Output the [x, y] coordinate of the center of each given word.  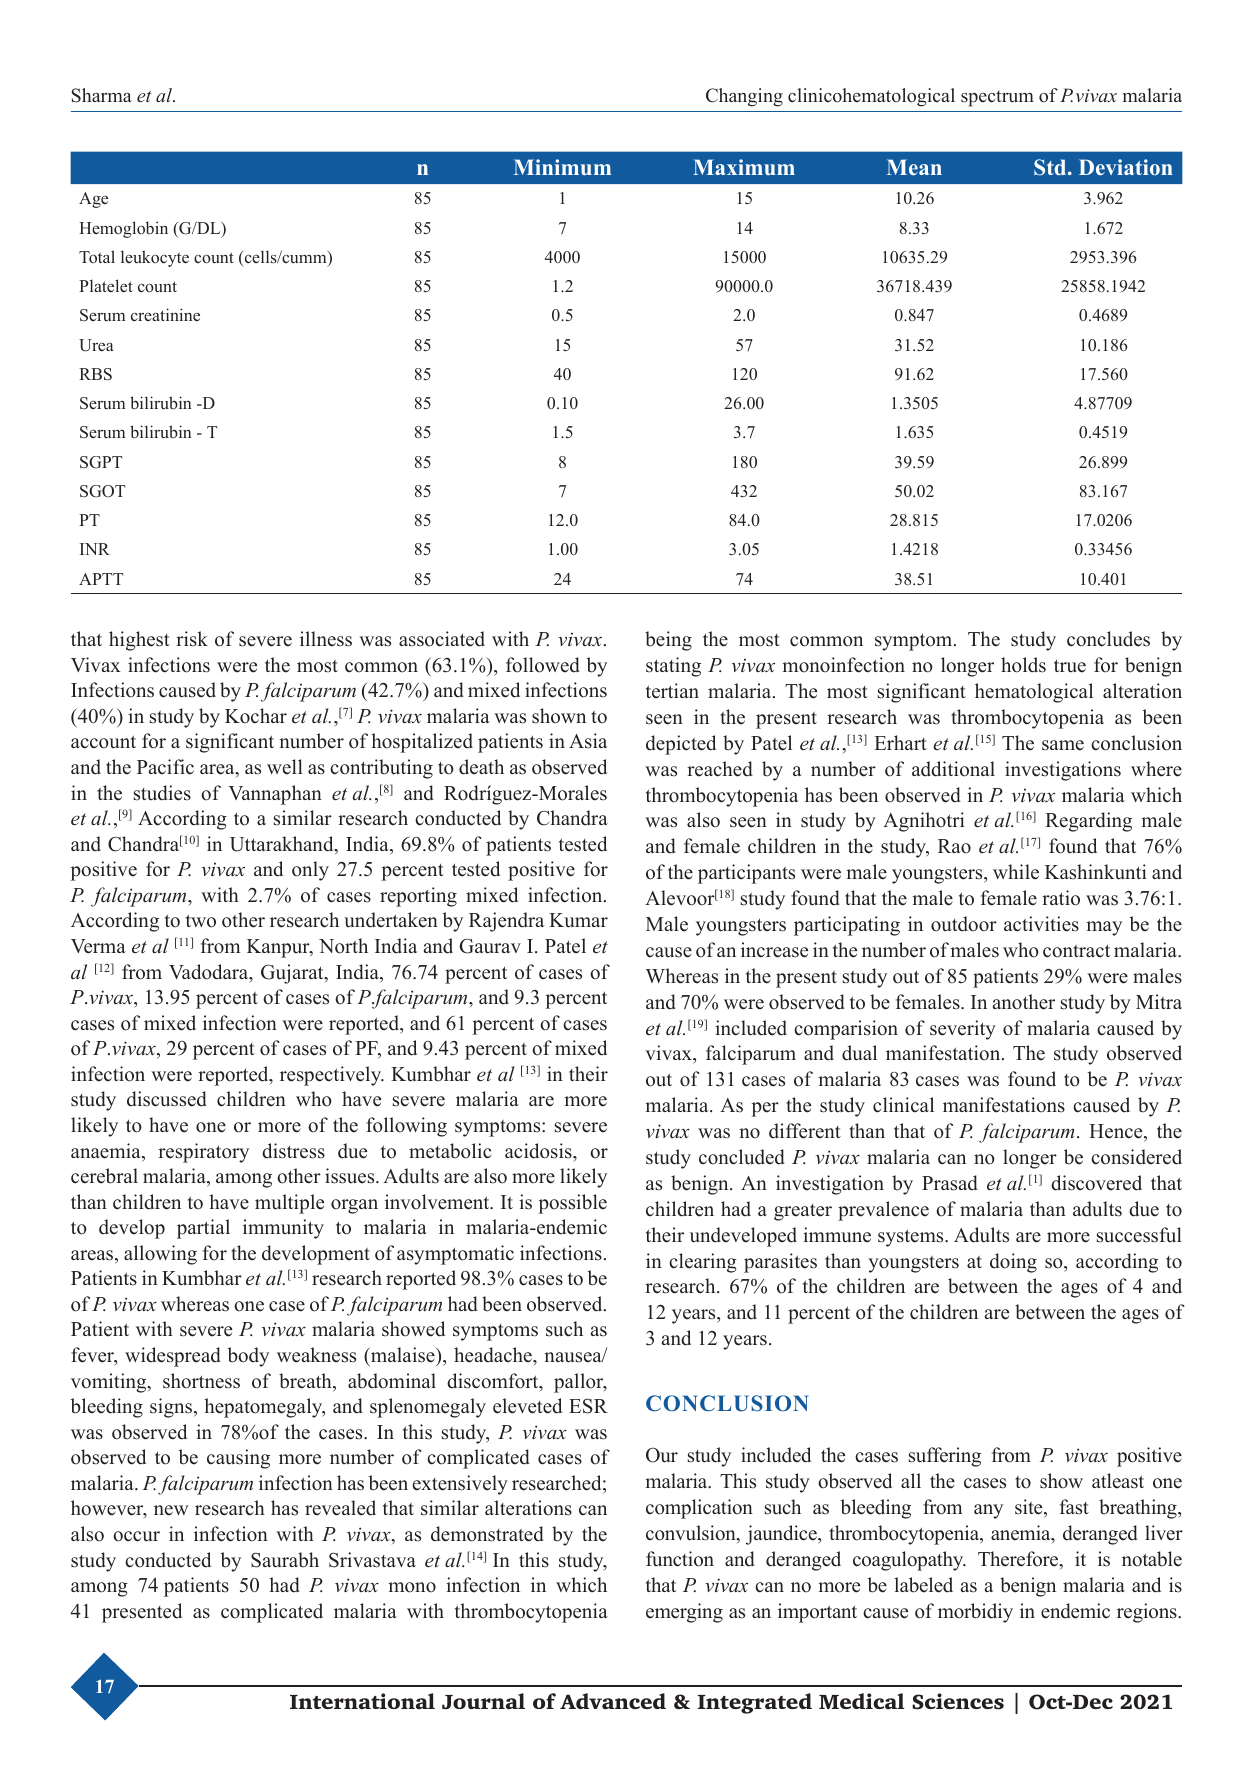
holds [1023, 665]
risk [192, 639]
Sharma [102, 95]
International [362, 1701]
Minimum [562, 167]
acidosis [539, 1151]
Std [1051, 167]
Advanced [613, 1701]
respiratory [203, 1153]
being [668, 641]
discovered [1096, 1183]
